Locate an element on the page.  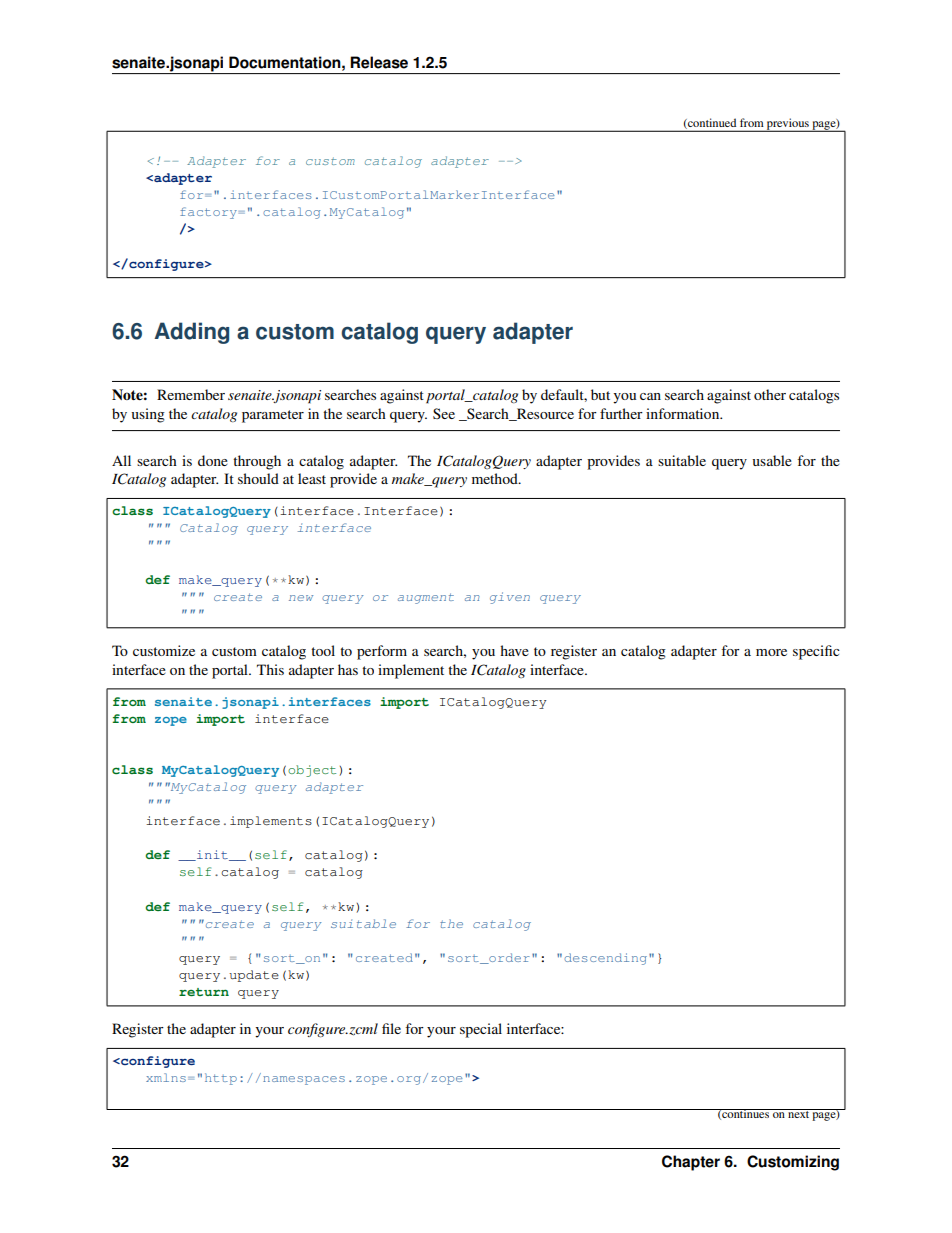
specific is located at coordinates (816, 652).
